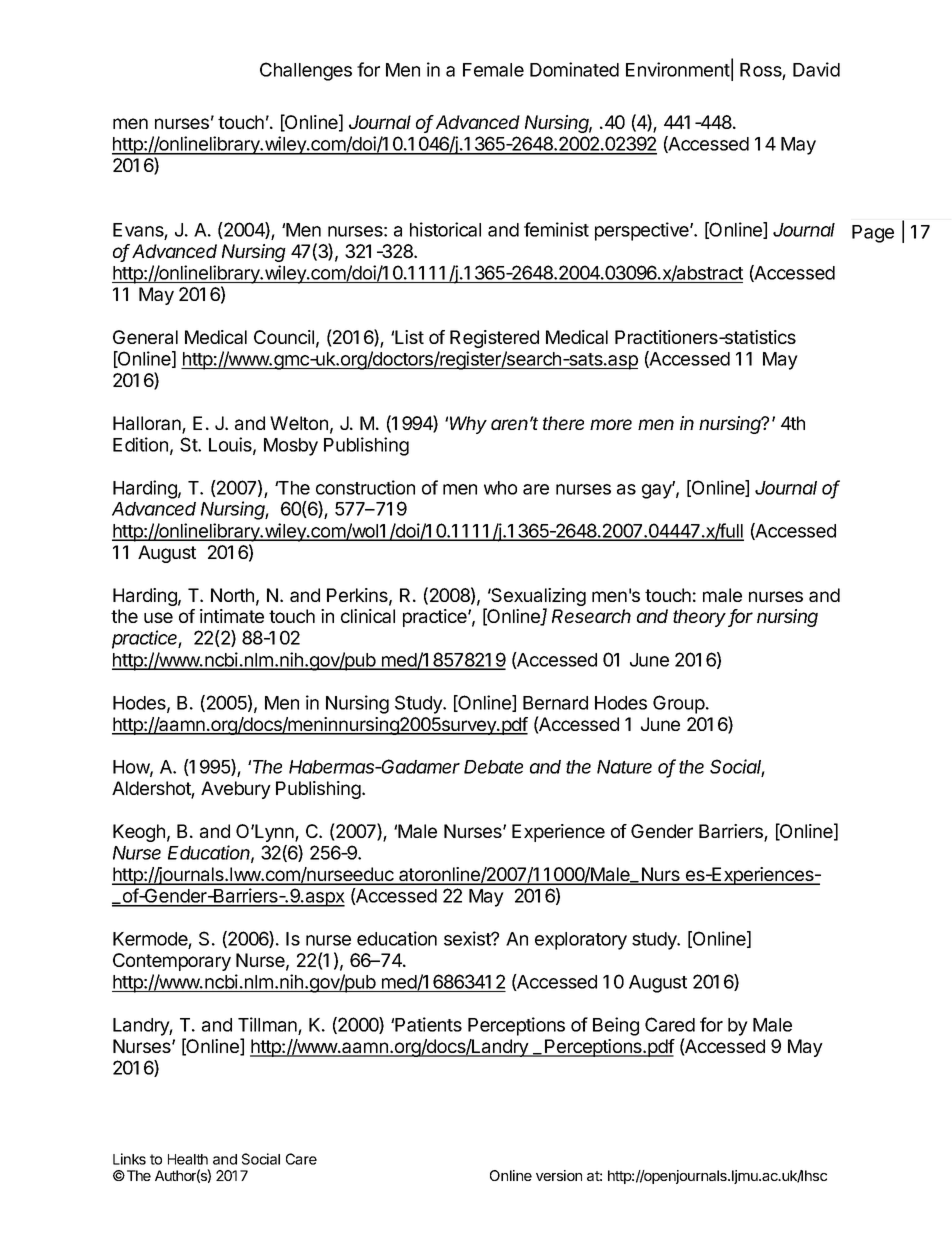 This document has width=952, height=1233. What do you see at coordinates (232, 616) in the document?
I see `intimate` at bounding box center [232, 616].
